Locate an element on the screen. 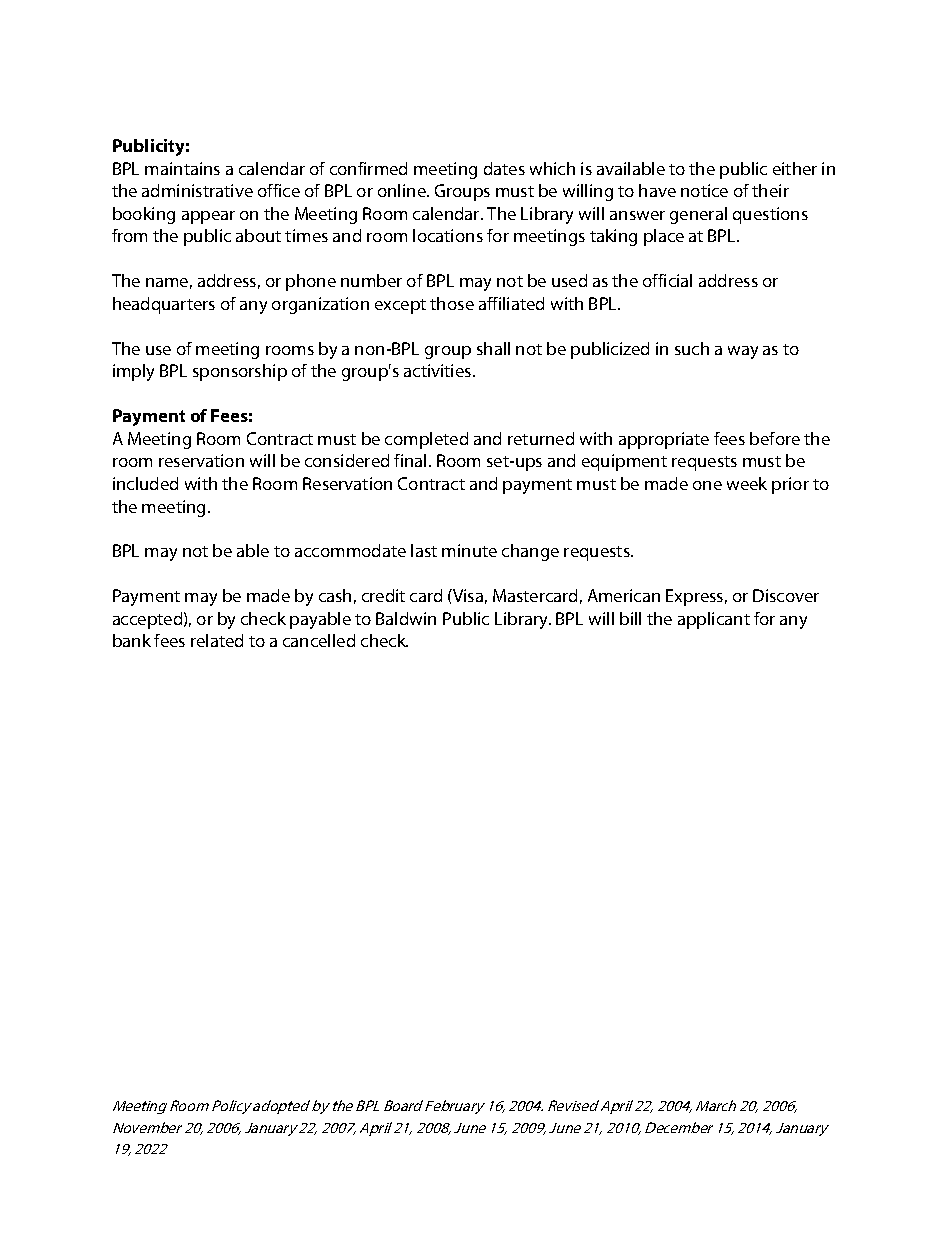 The height and width of the screenshot is (1233, 952). administrative is located at coordinates (197, 190).
